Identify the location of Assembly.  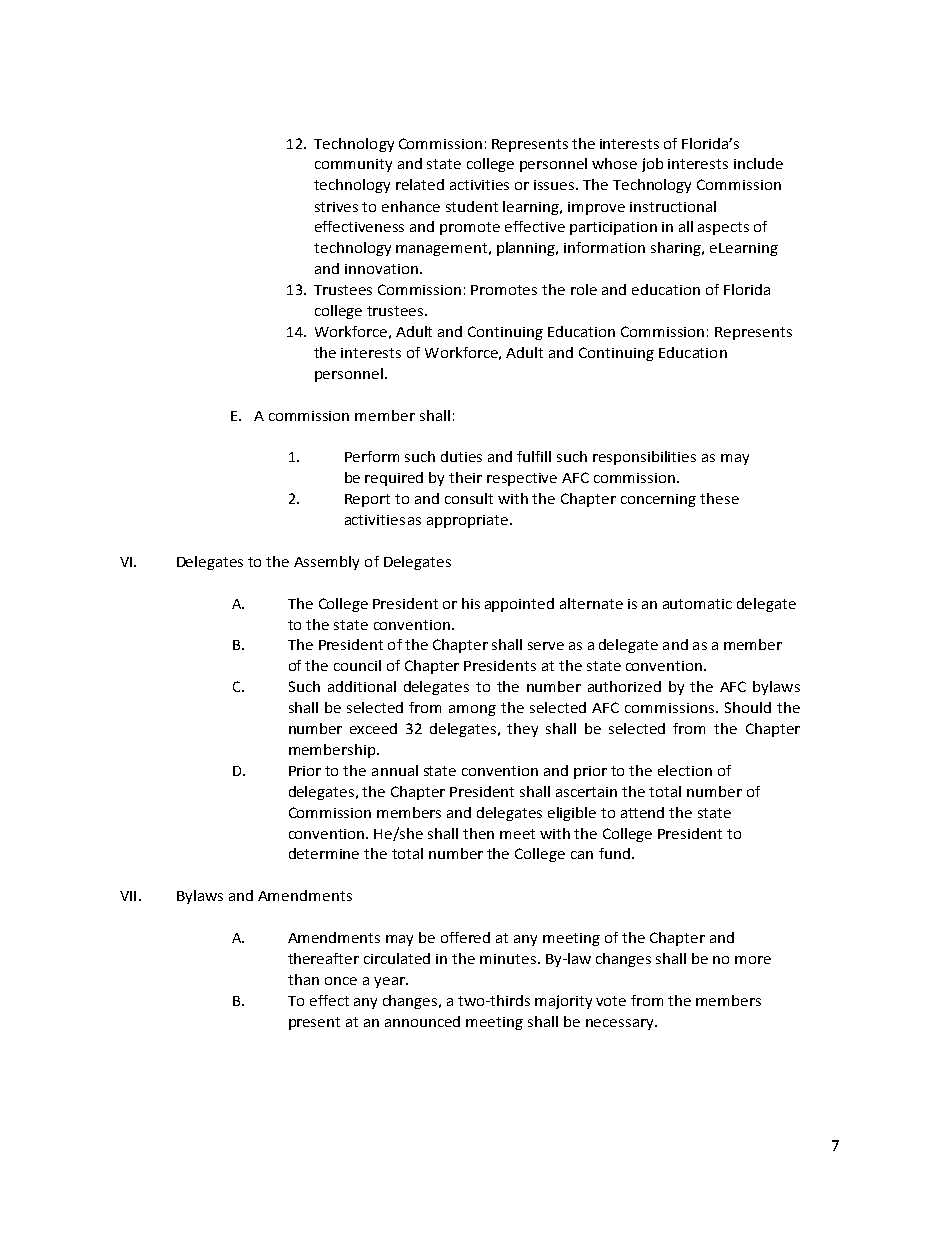
(326, 563).
